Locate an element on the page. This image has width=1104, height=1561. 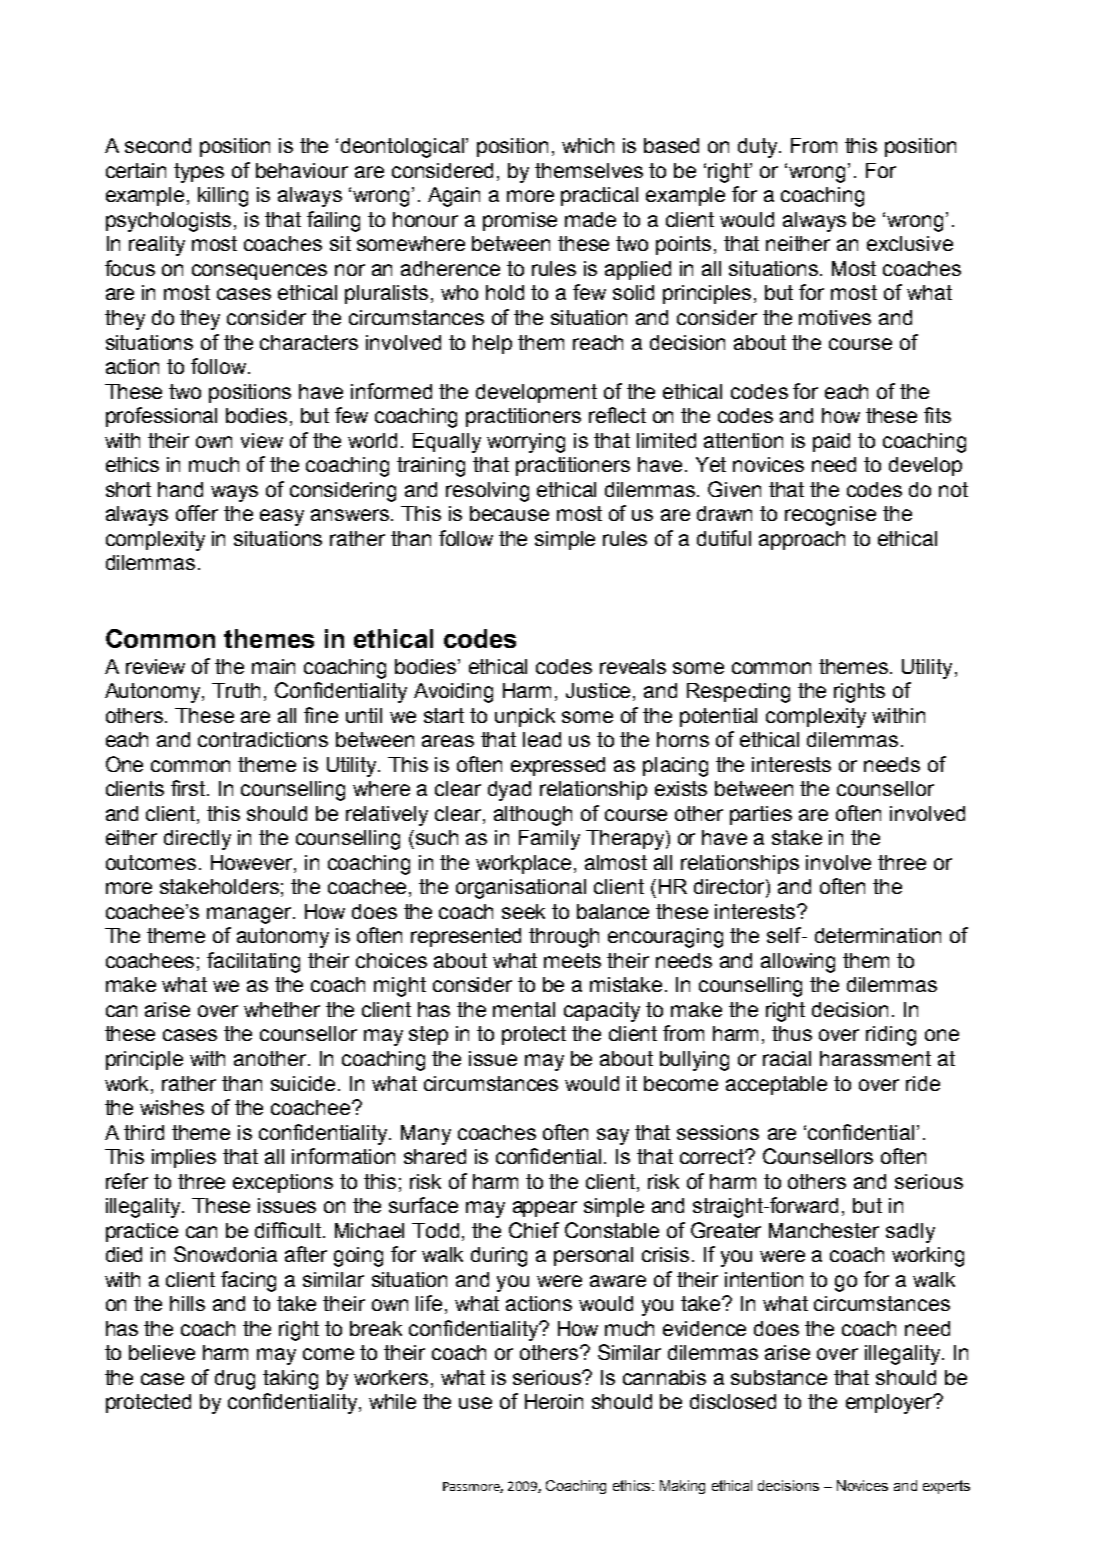
exclusive is located at coordinates (910, 243).
